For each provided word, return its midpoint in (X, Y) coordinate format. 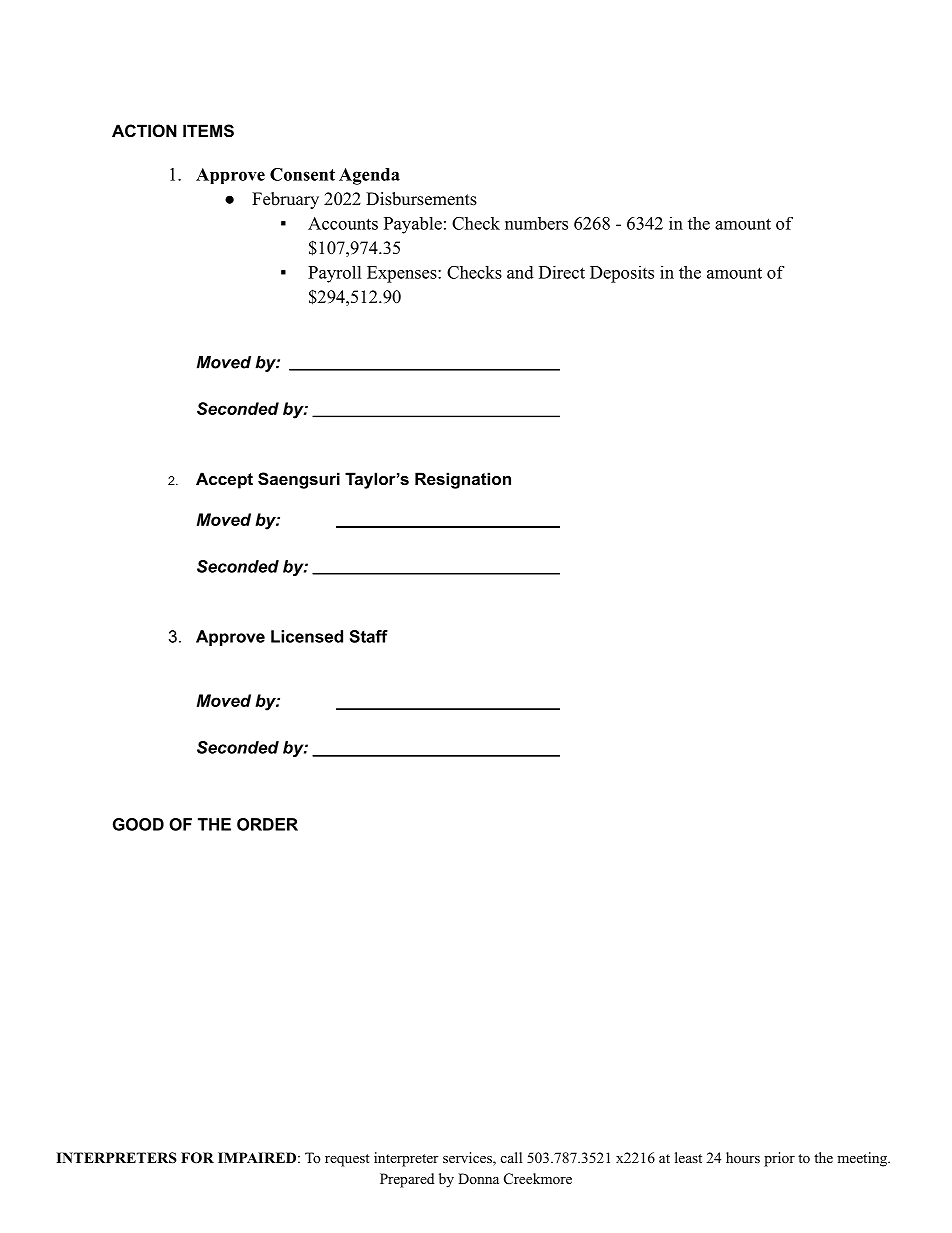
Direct (562, 272)
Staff (369, 636)
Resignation (463, 480)
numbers (536, 223)
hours (743, 1157)
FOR (197, 1158)
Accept (224, 480)
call (511, 1157)
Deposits (622, 274)
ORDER (267, 824)
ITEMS (208, 131)
